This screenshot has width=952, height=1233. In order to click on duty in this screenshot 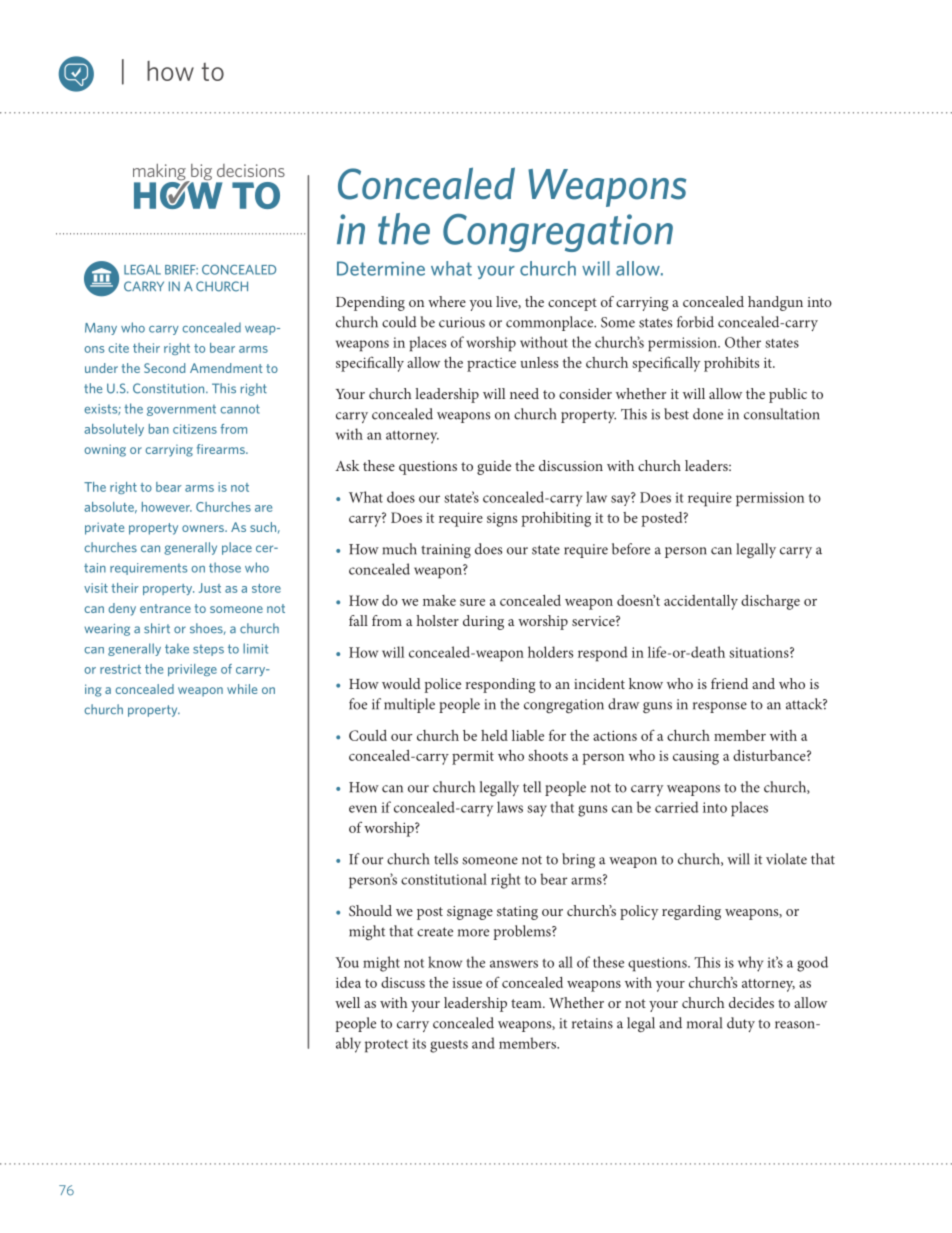, I will do `click(741, 1024)`.
